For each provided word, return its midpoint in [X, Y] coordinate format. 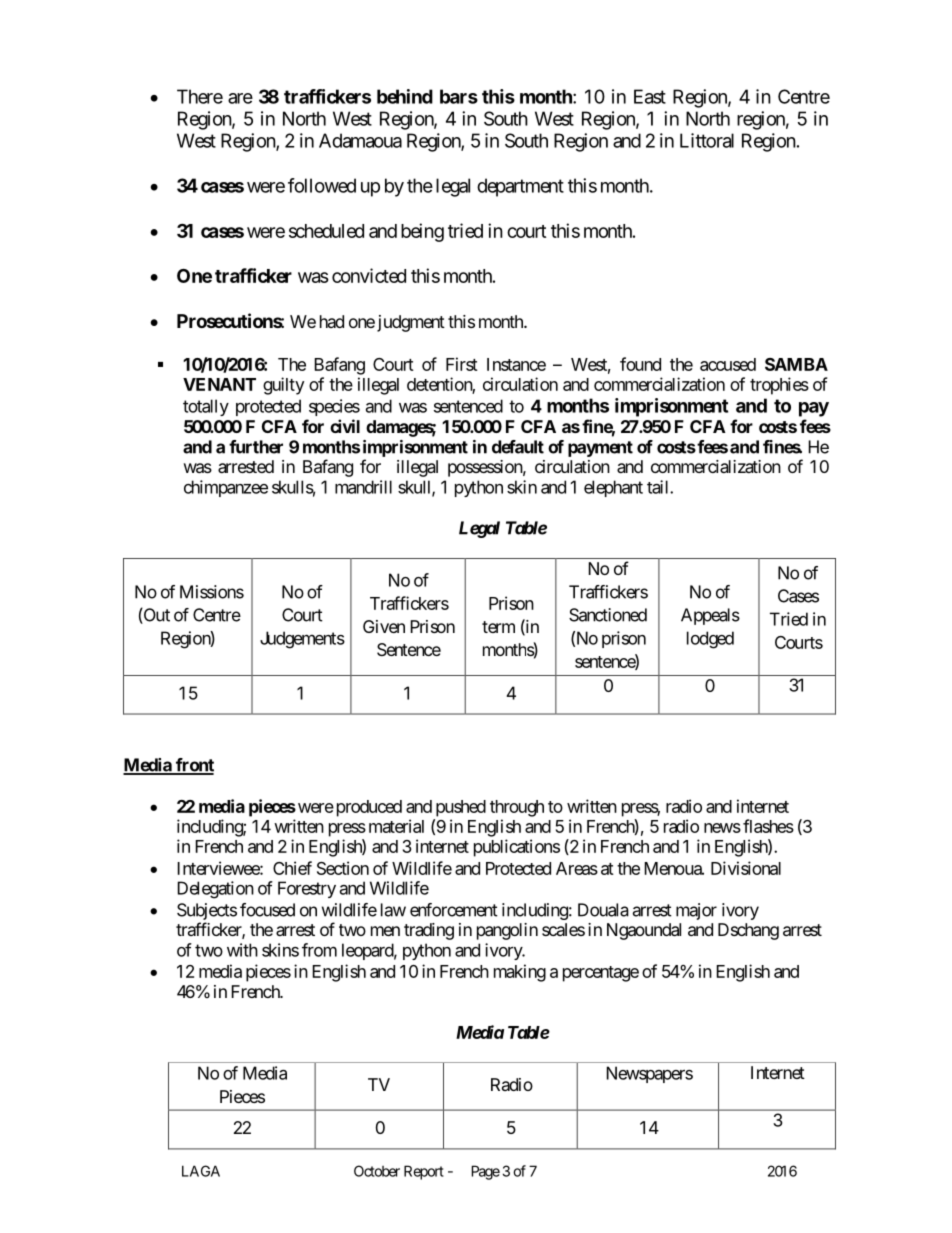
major [696, 911]
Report [424, 1172]
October [377, 1171]
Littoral [707, 140]
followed [322, 185]
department [520, 187]
